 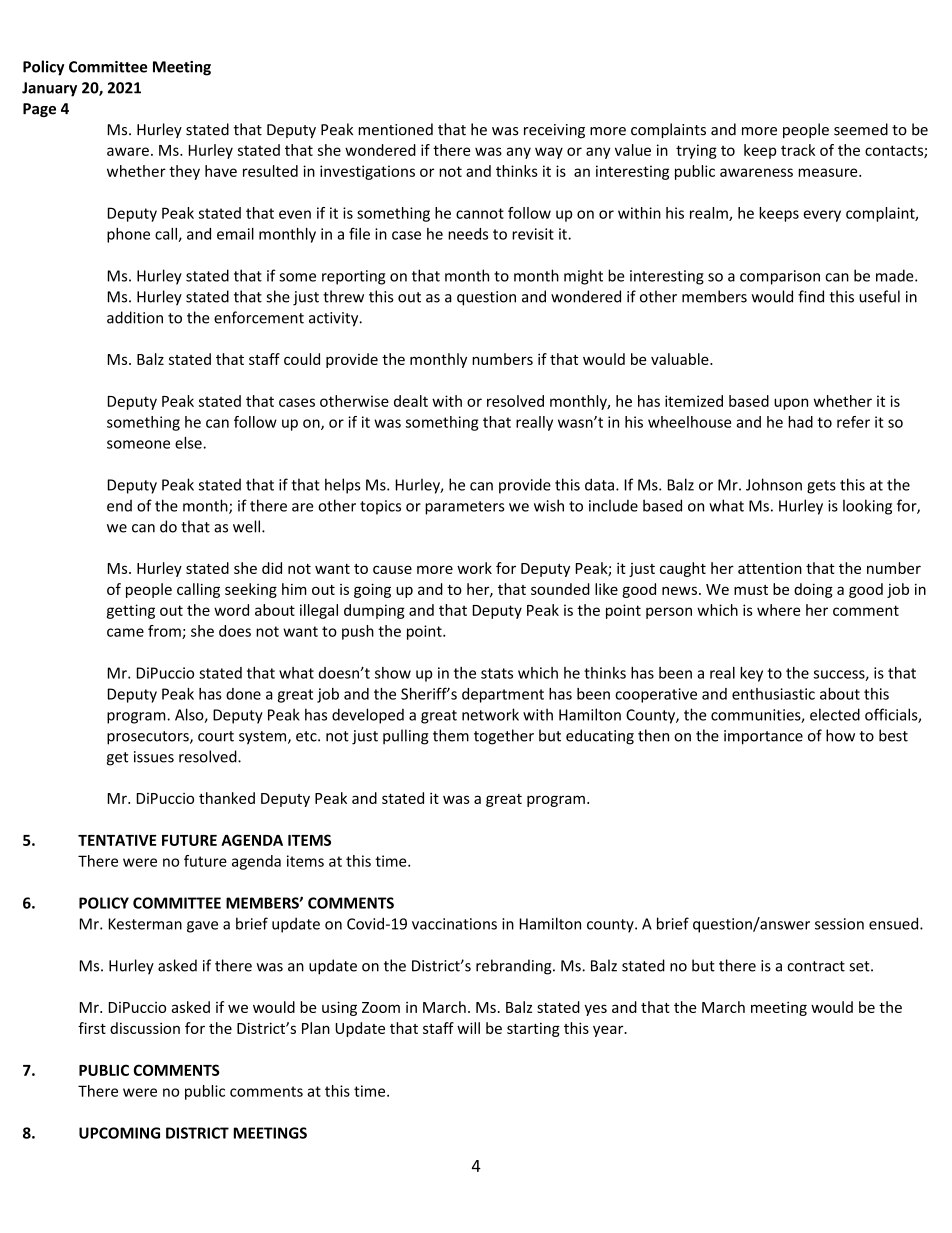 What do you see at coordinates (791, 404) in the image?
I see `upon` at bounding box center [791, 404].
